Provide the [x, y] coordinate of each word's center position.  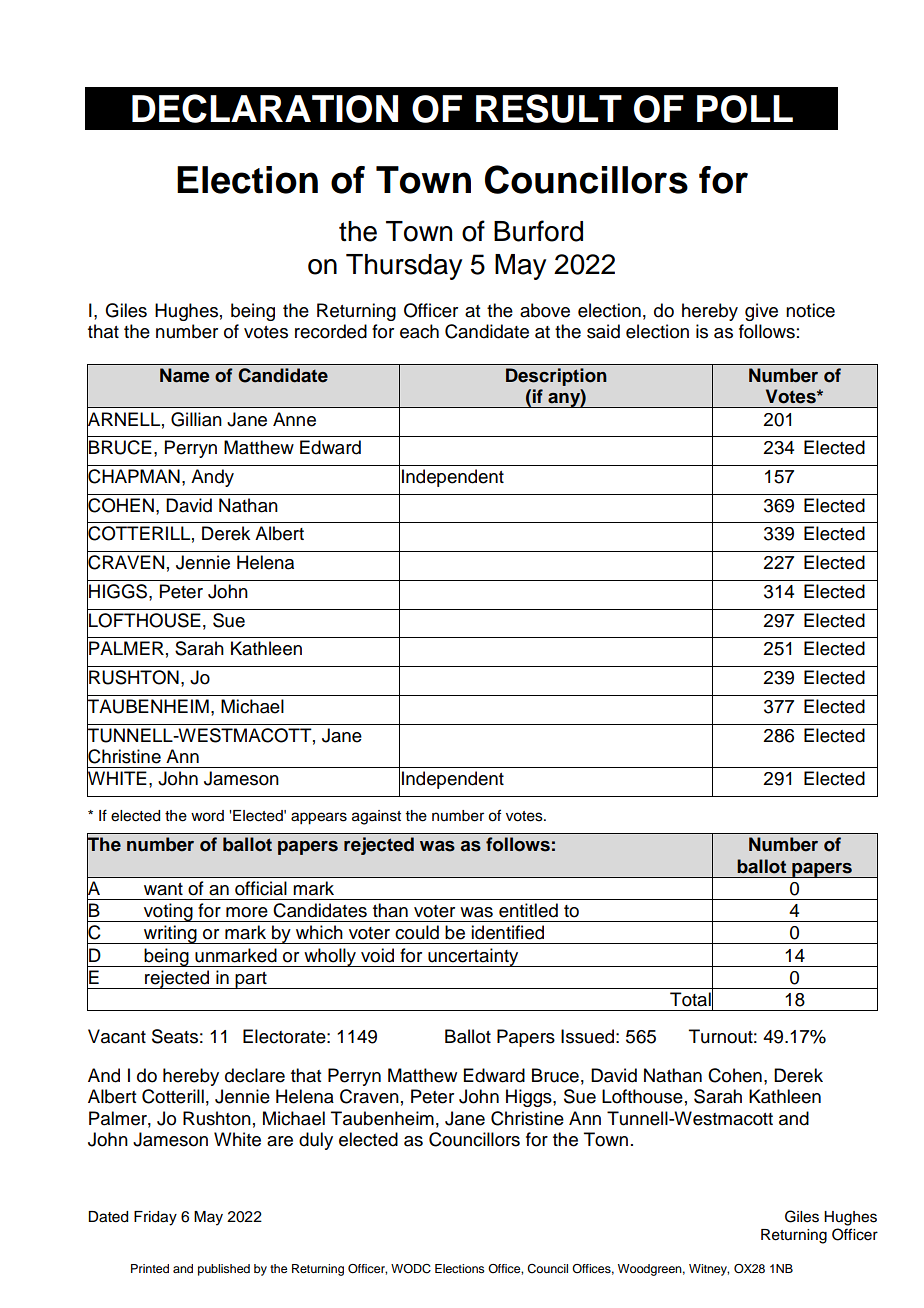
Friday [155, 1218]
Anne [294, 419]
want [163, 889]
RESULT [549, 108]
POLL [745, 109]
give [761, 312]
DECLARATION [265, 108]
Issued [587, 1036]
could [417, 932]
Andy [212, 478]
